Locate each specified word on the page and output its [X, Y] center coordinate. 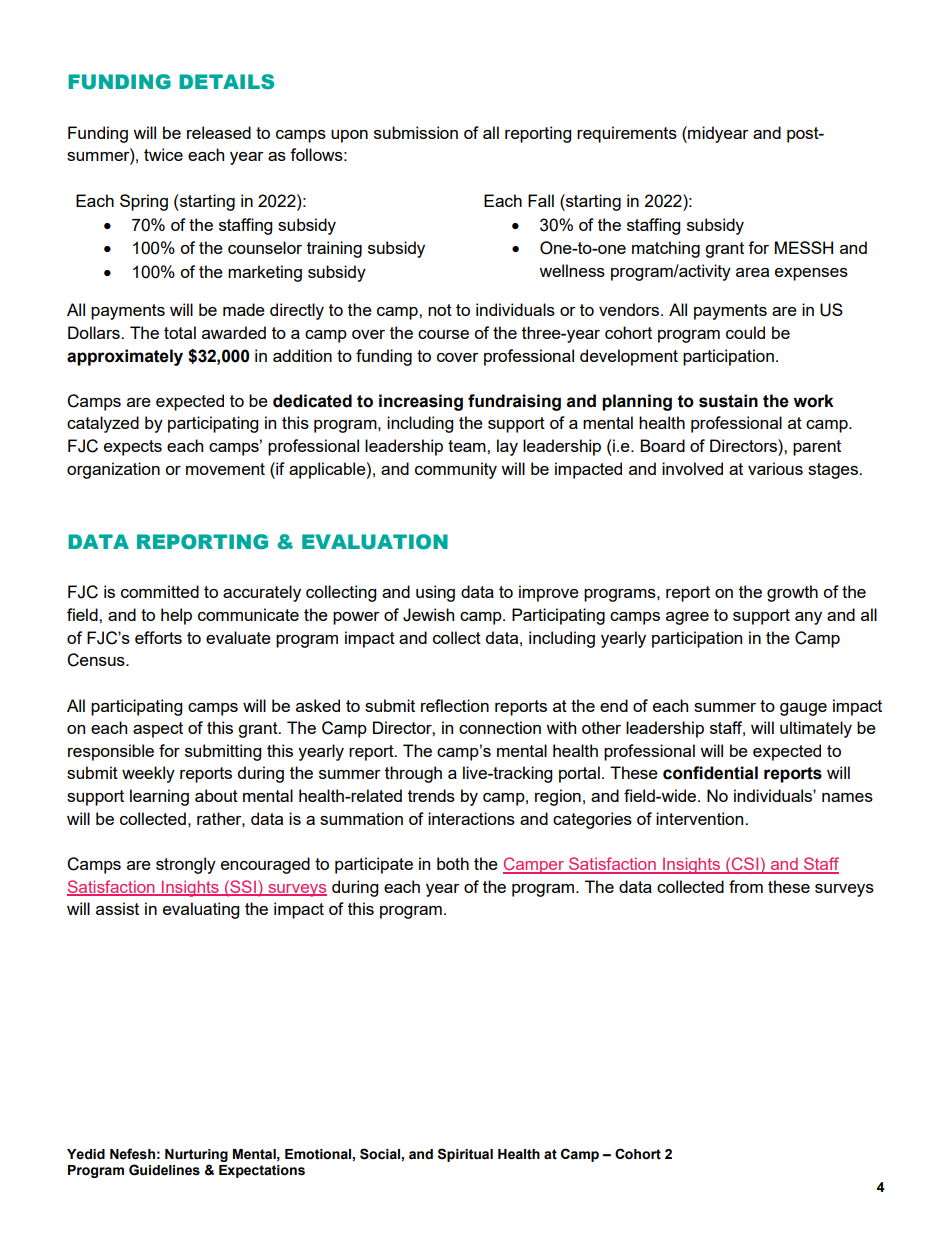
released [219, 132]
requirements [627, 134]
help [176, 616]
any [808, 618]
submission [416, 132]
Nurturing [196, 1157]
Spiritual [465, 1155]
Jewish [428, 615]
